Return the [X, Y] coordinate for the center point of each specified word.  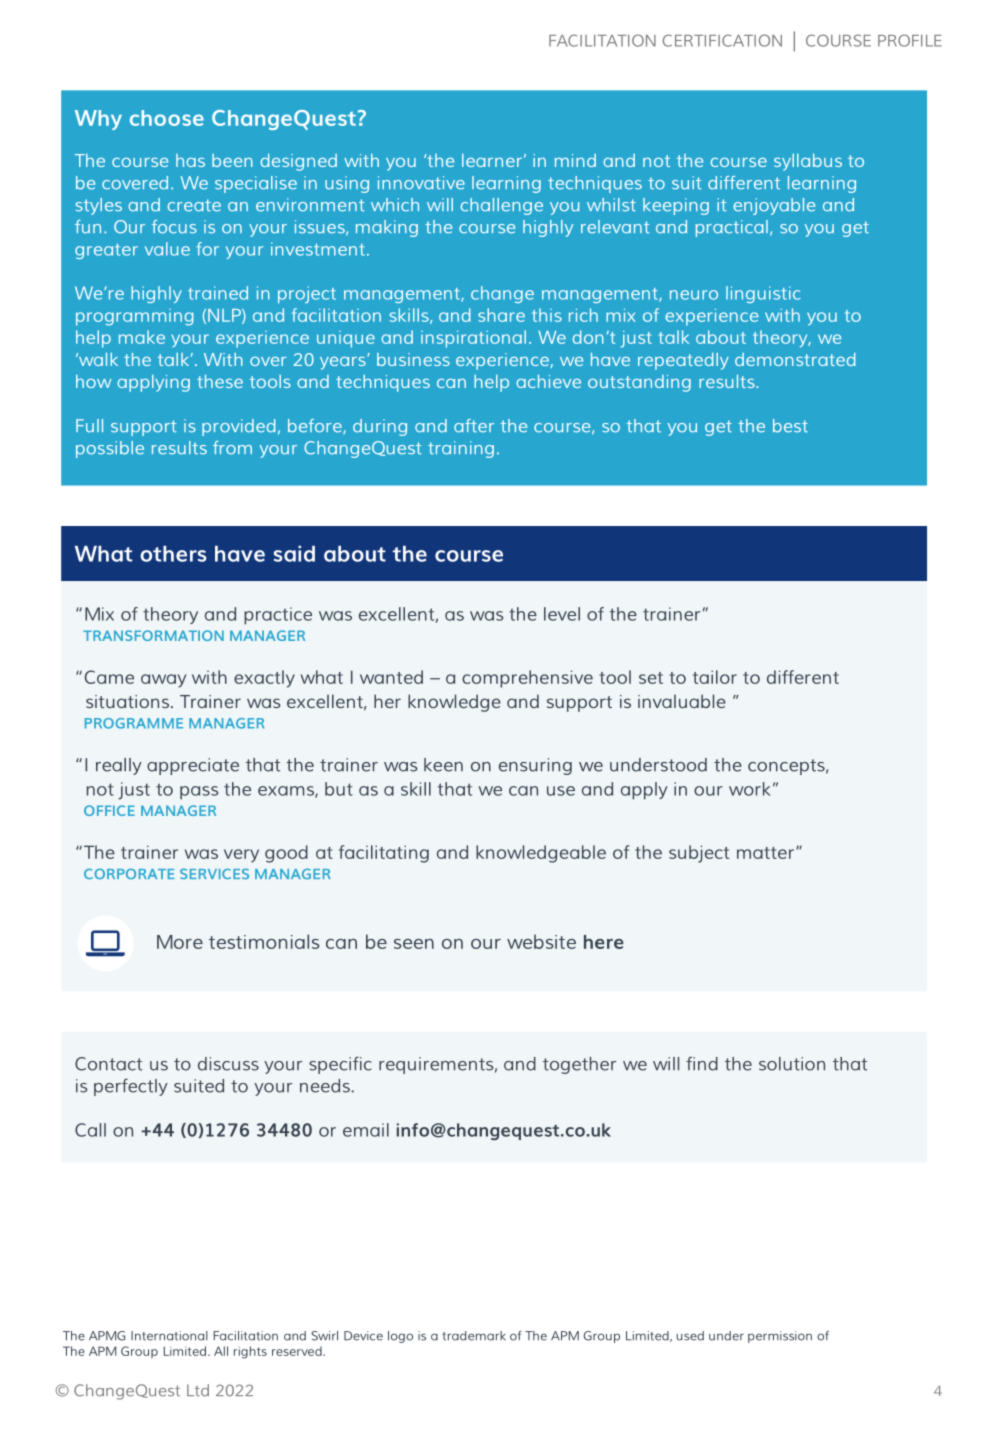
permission [780, 1337]
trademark [474, 1336]
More [180, 942]
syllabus [808, 162]
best [790, 426]
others [173, 554]
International [169, 1336]
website [541, 941]
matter [765, 853]
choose [167, 118]
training [461, 449]
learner [492, 160]
